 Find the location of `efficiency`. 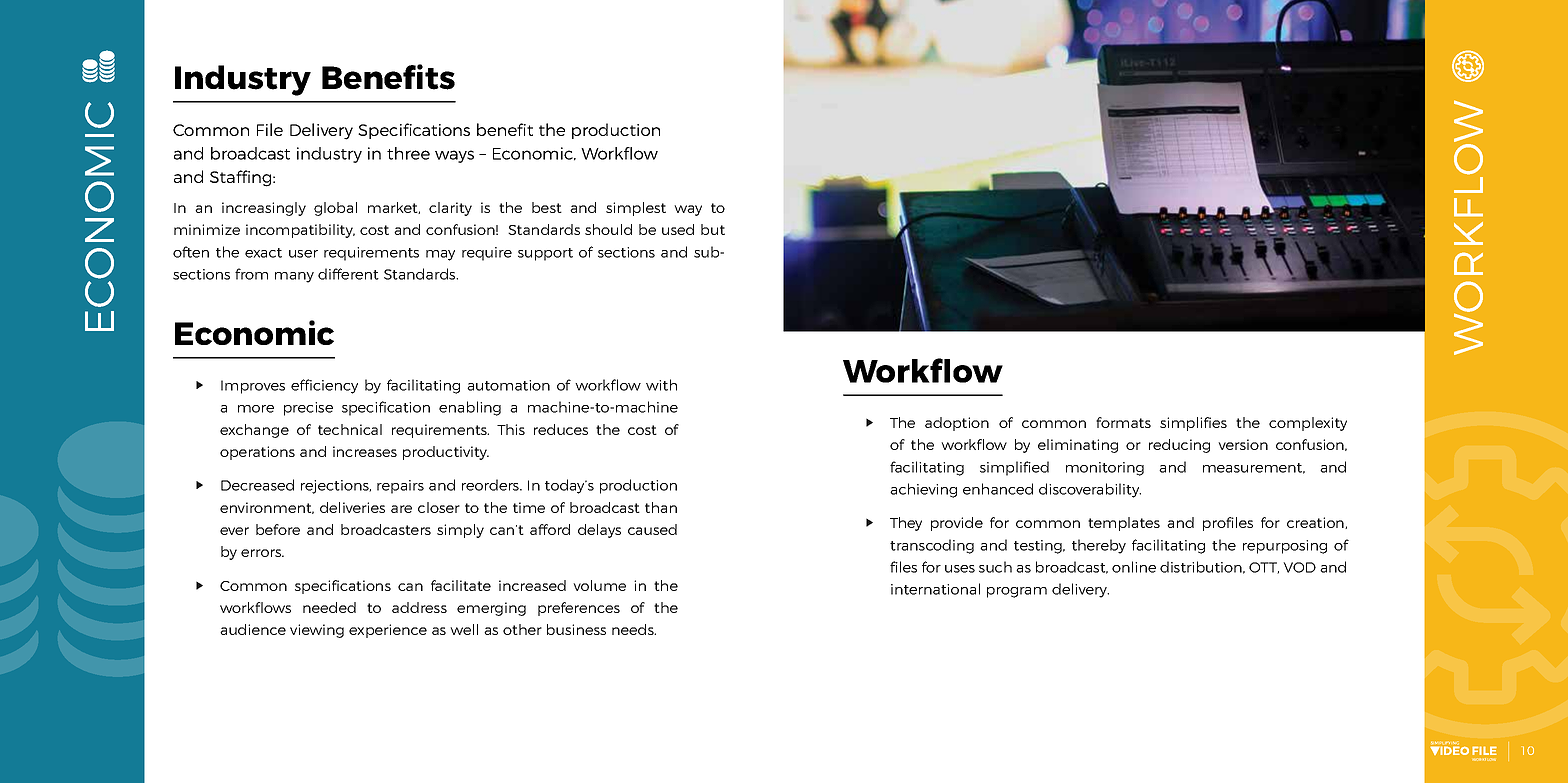

efficiency is located at coordinates (324, 386).
